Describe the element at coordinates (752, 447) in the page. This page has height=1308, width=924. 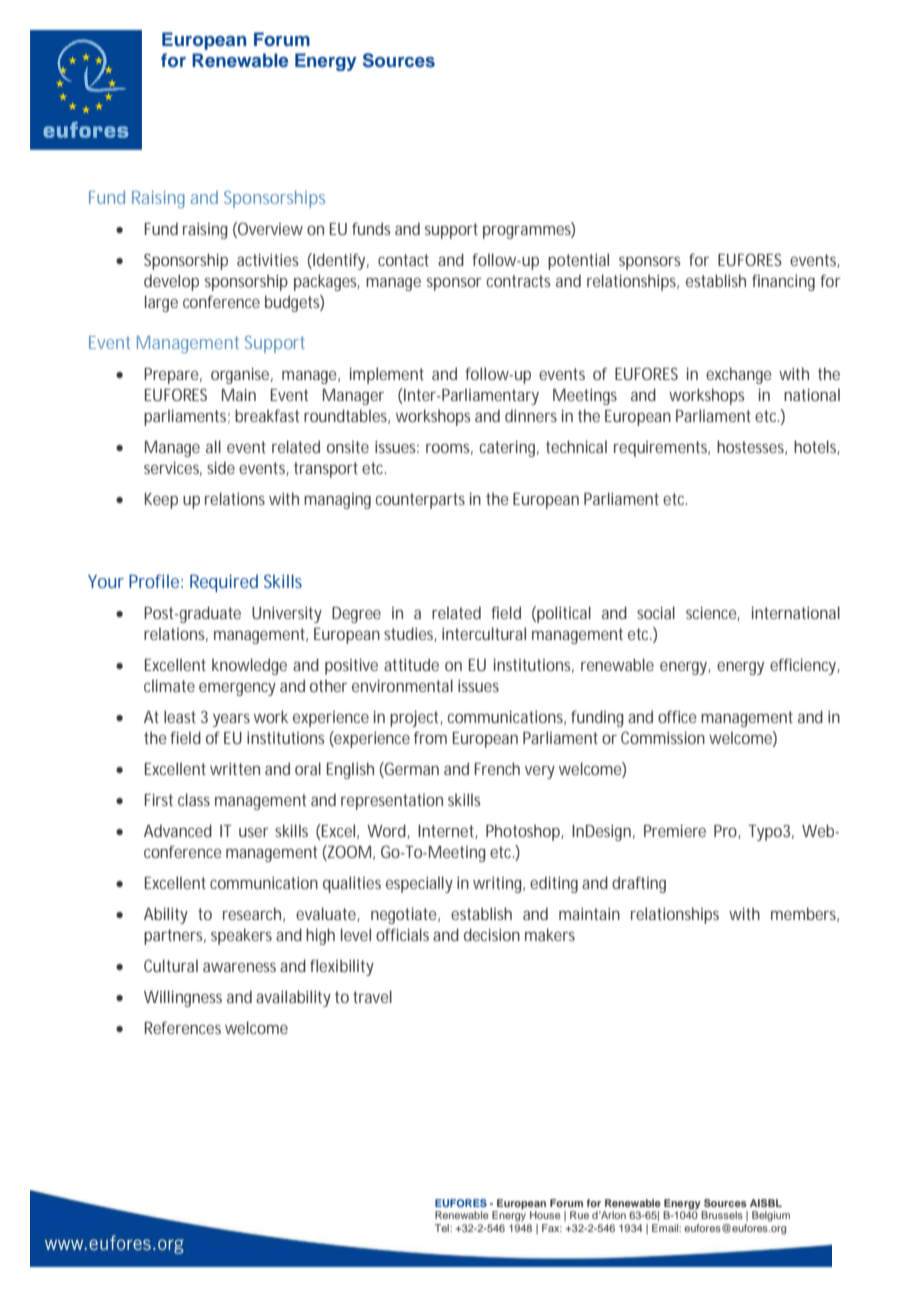
I see `hostesses` at that location.
